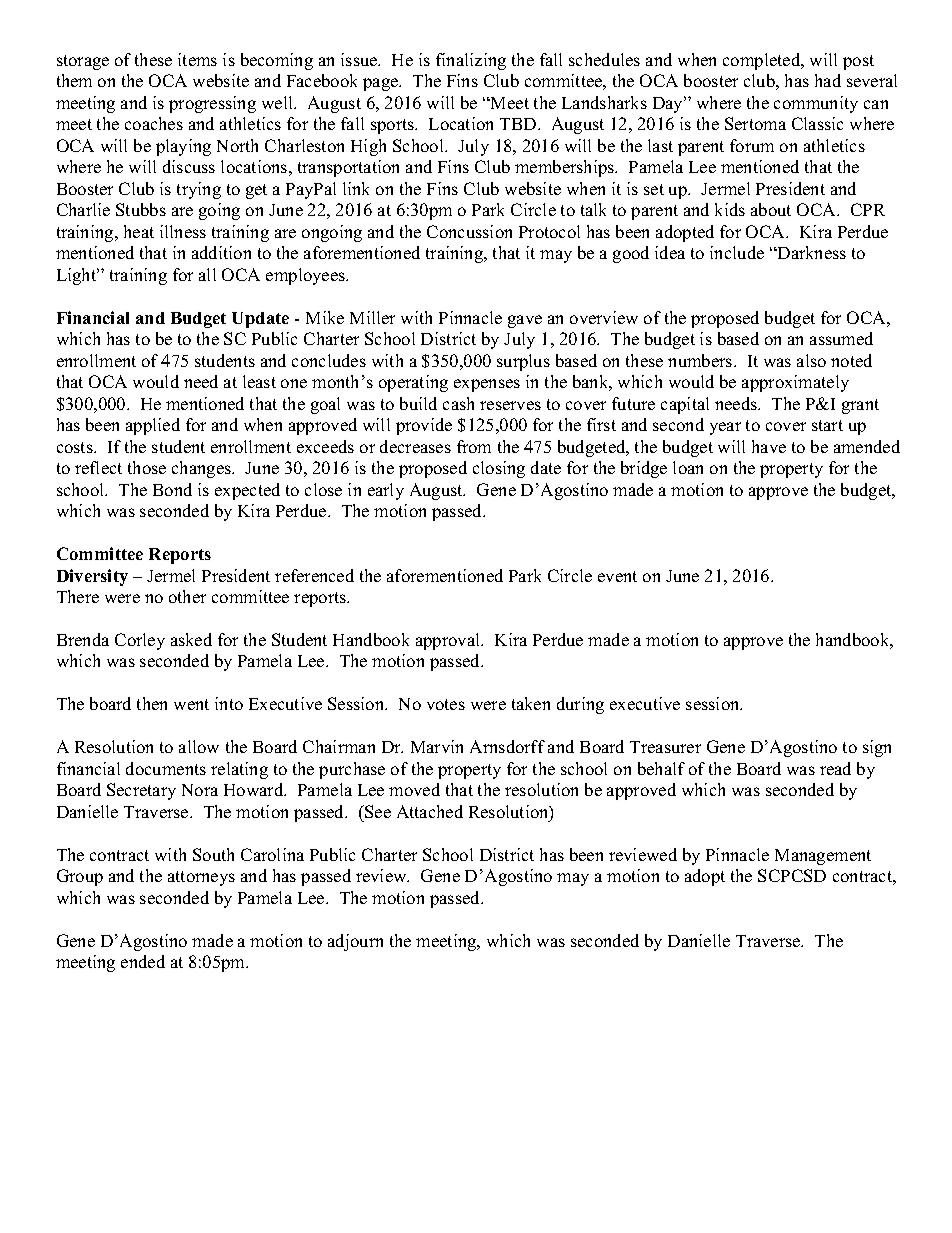 Image resolution: width=952 pixels, height=1233 pixels. What do you see at coordinates (828, 80) in the screenshot?
I see `had` at bounding box center [828, 80].
